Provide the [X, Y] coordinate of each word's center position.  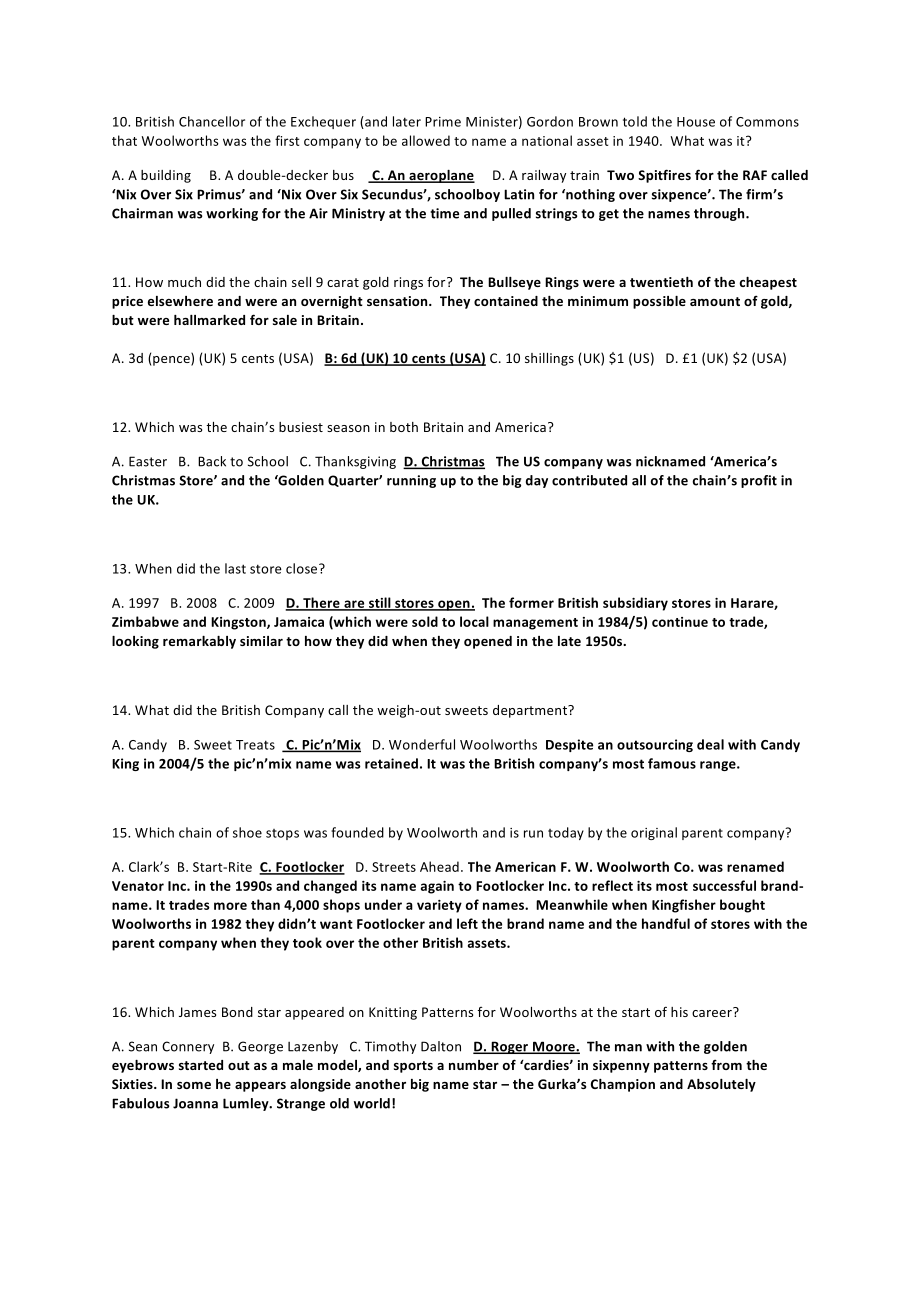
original [654, 833]
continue [680, 622]
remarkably [199, 642]
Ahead [439, 866]
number [474, 1065]
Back [212, 461]
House [696, 122]
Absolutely [721, 1085]
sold [425, 621]
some [194, 1085]
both [404, 427]
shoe [247, 832]
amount [715, 301]
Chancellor [212, 121]
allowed [426, 140]
